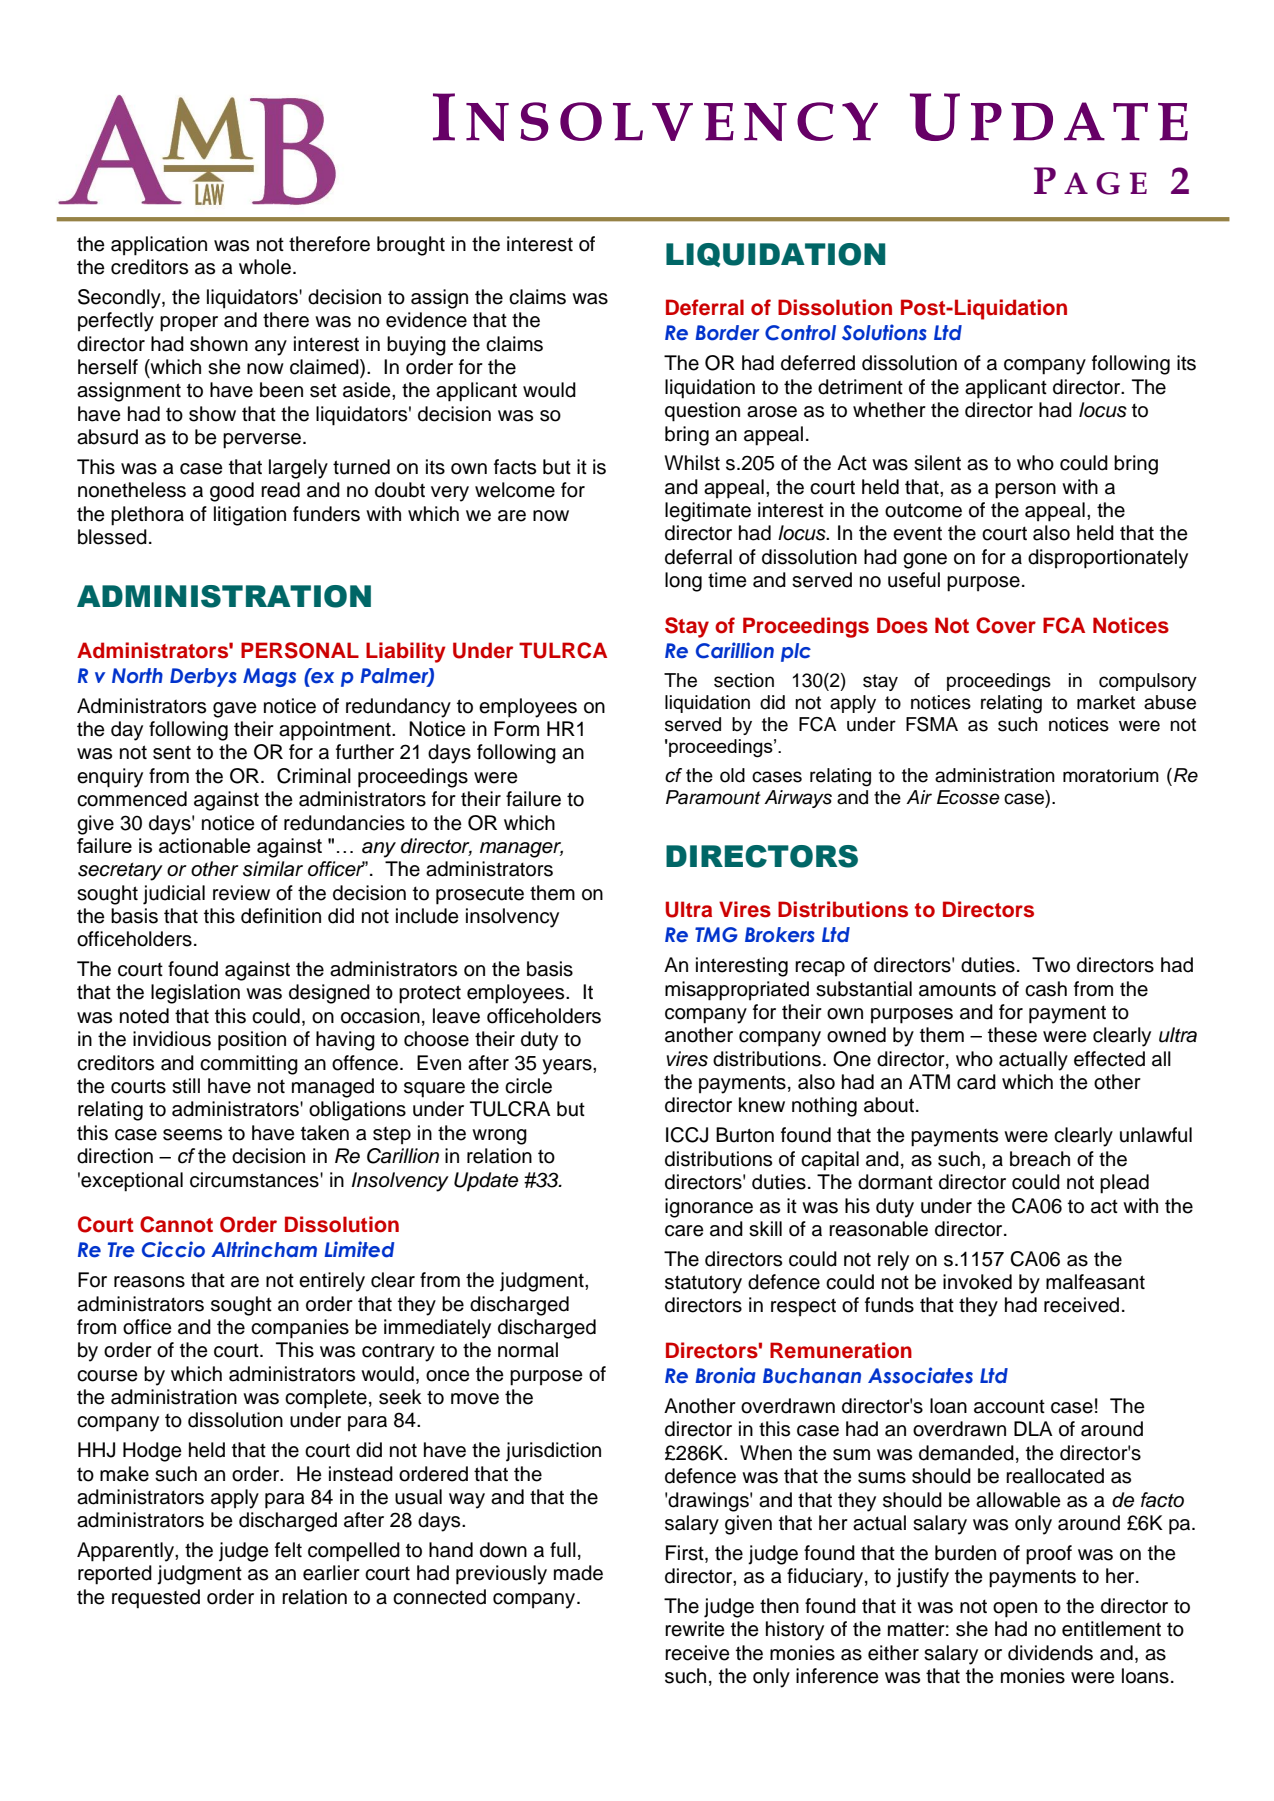  What do you see at coordinates (156, 1599) in the document?
I see `requested` at bounding box center [156, 1599].
